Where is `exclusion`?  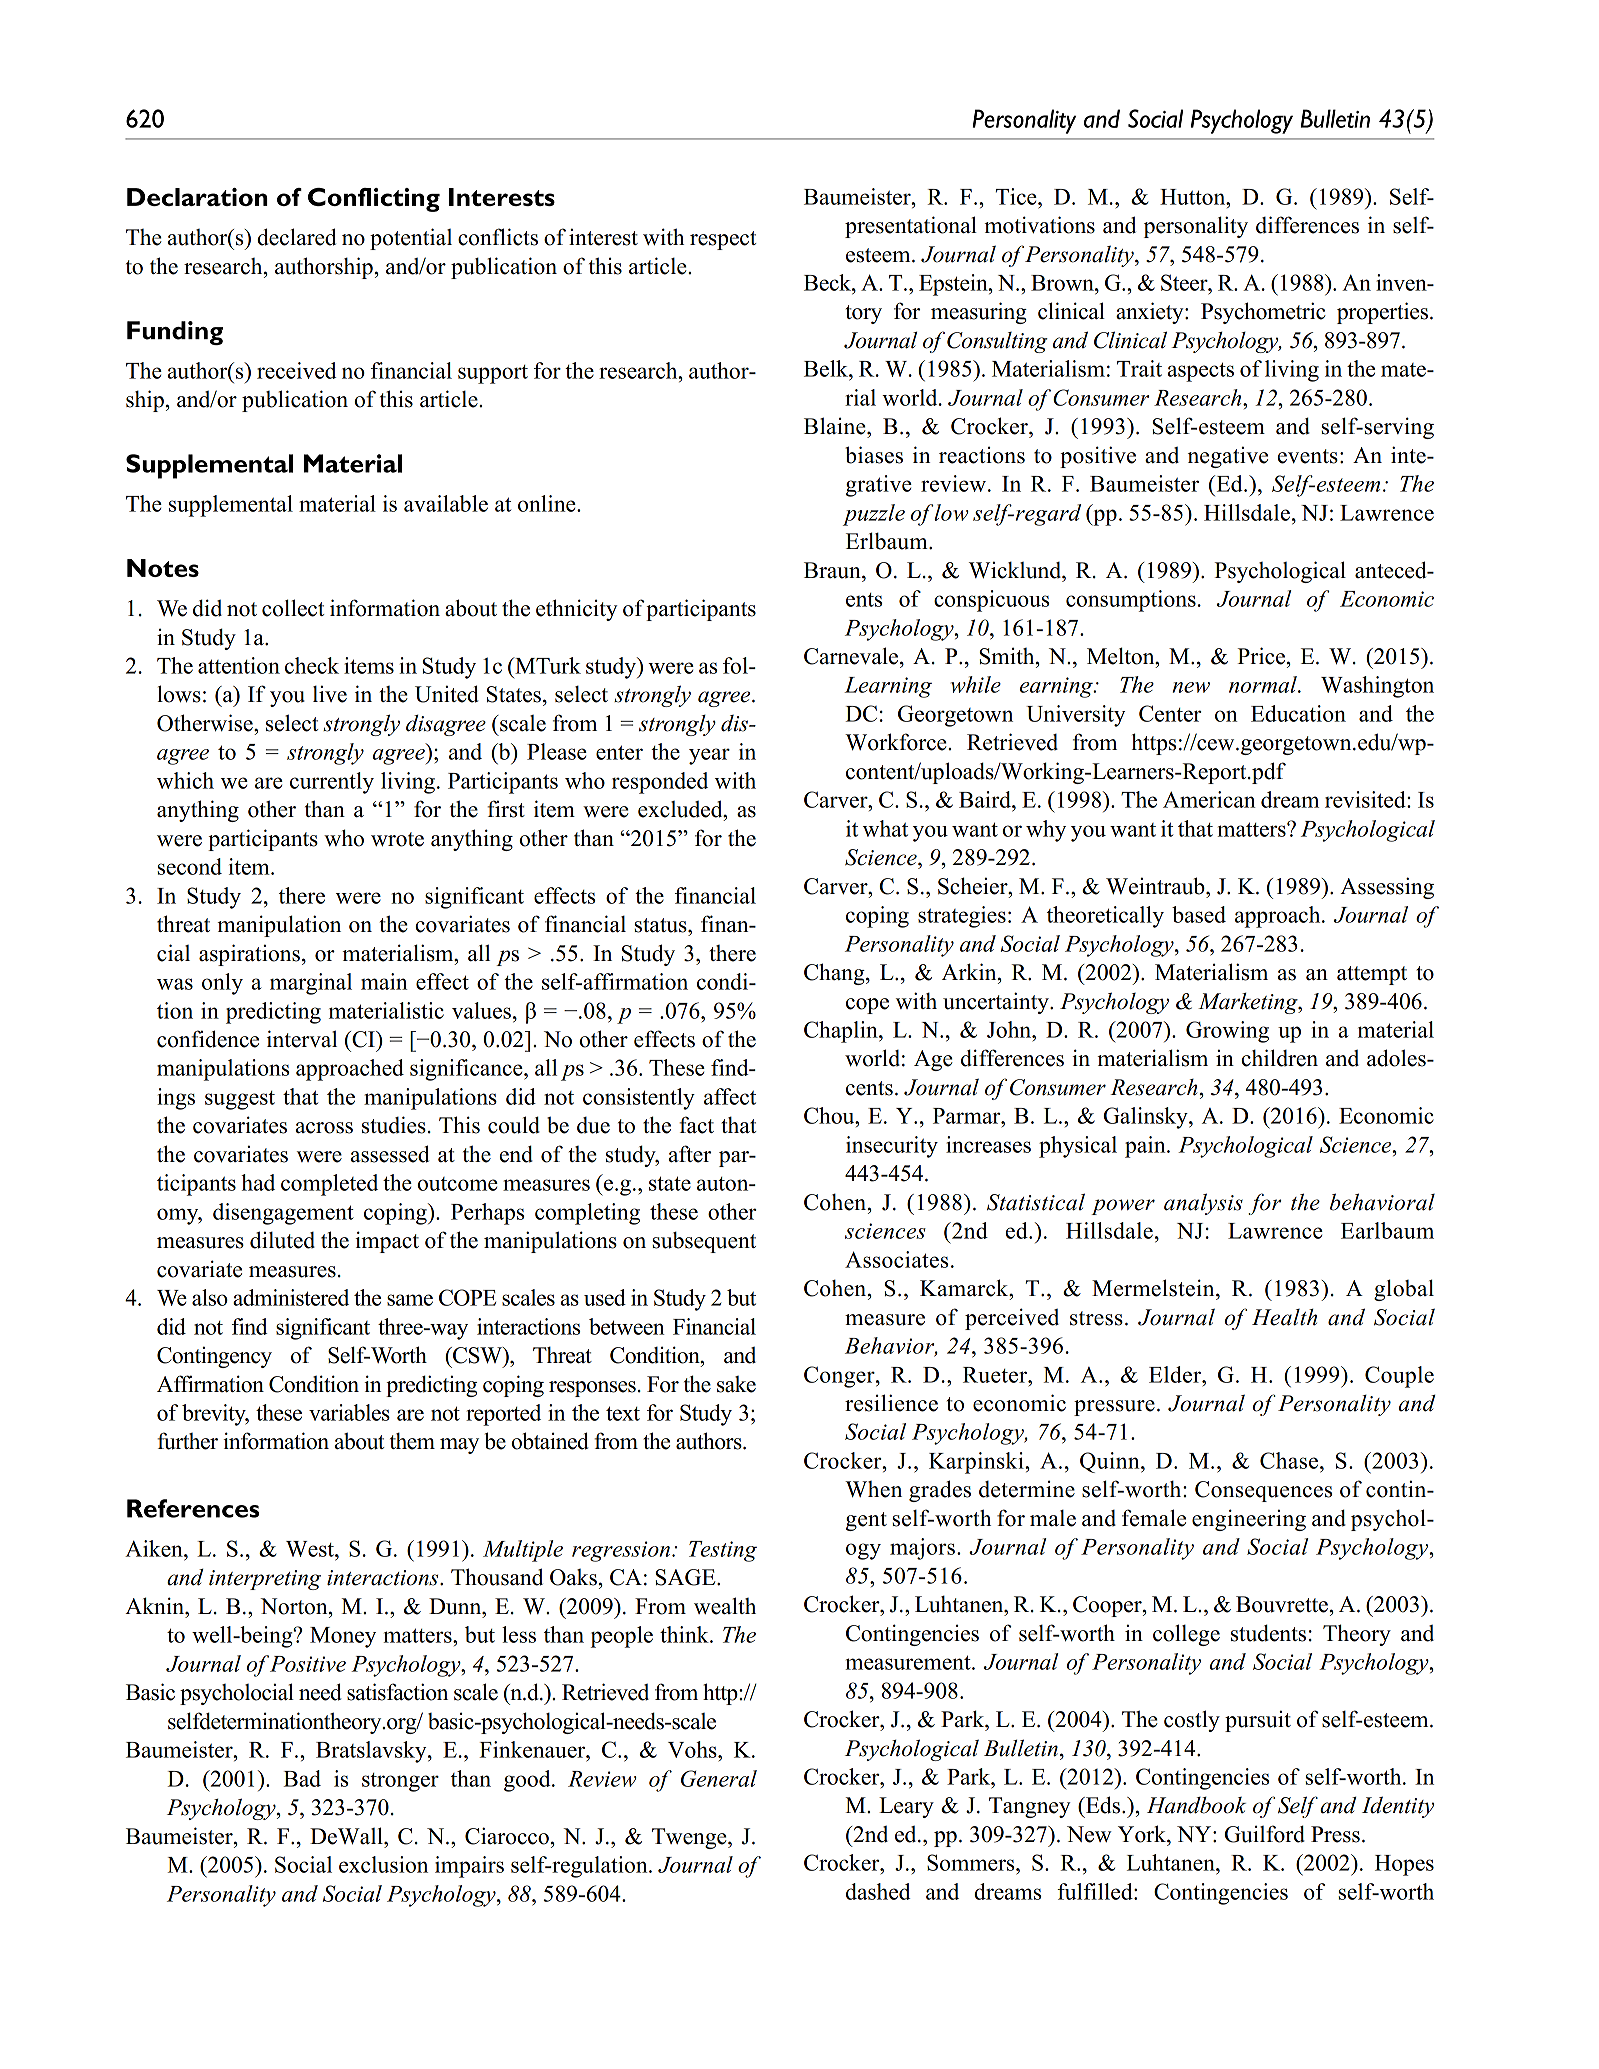
exclusion is located at coordinates (383, 1864).
